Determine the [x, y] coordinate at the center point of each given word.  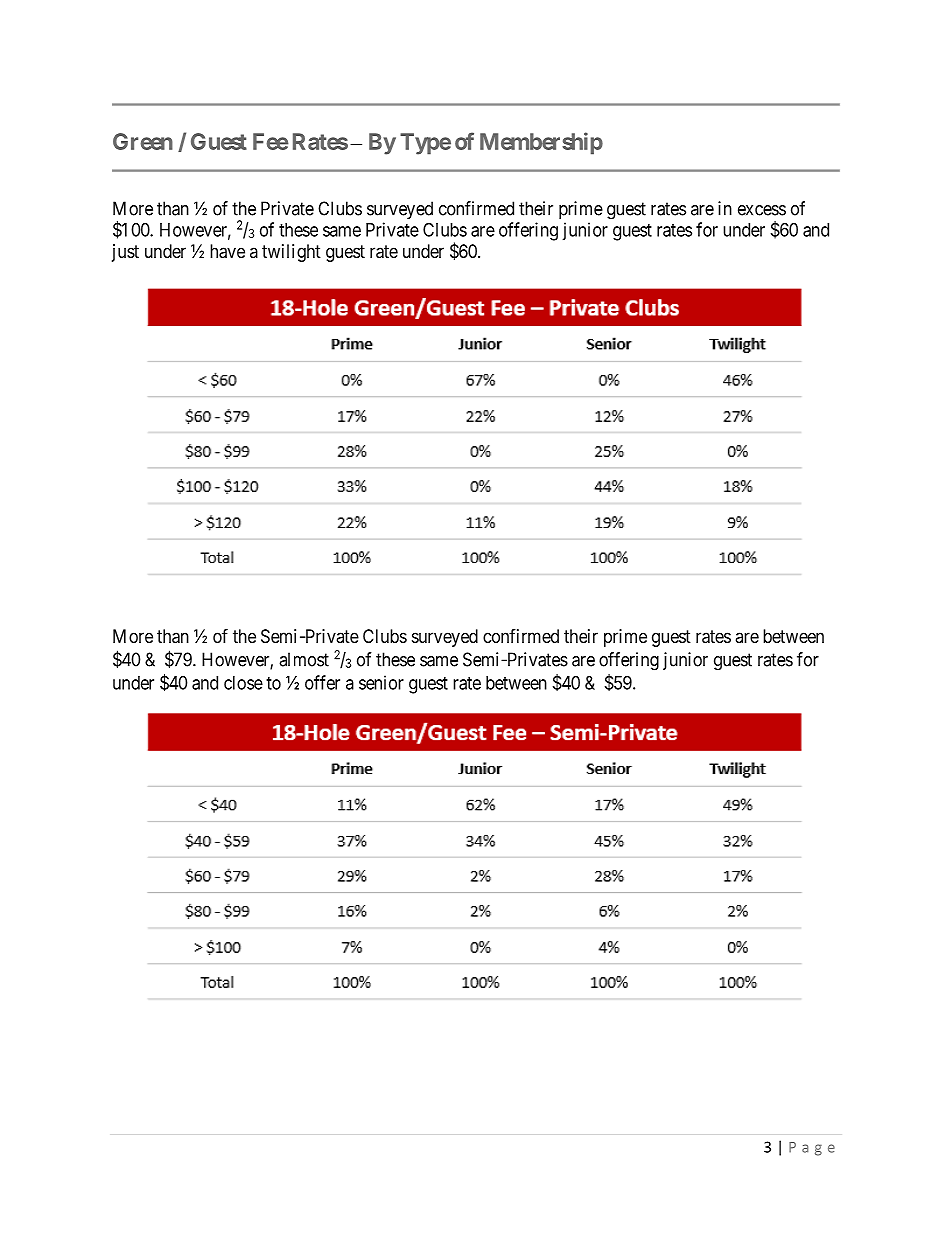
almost [304, 659]
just [125, 253]
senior [381, 682]
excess [762, 210]
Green [143, 141]
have [227, 251]
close [243, 683]
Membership [541, 143]
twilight [291, 253]
